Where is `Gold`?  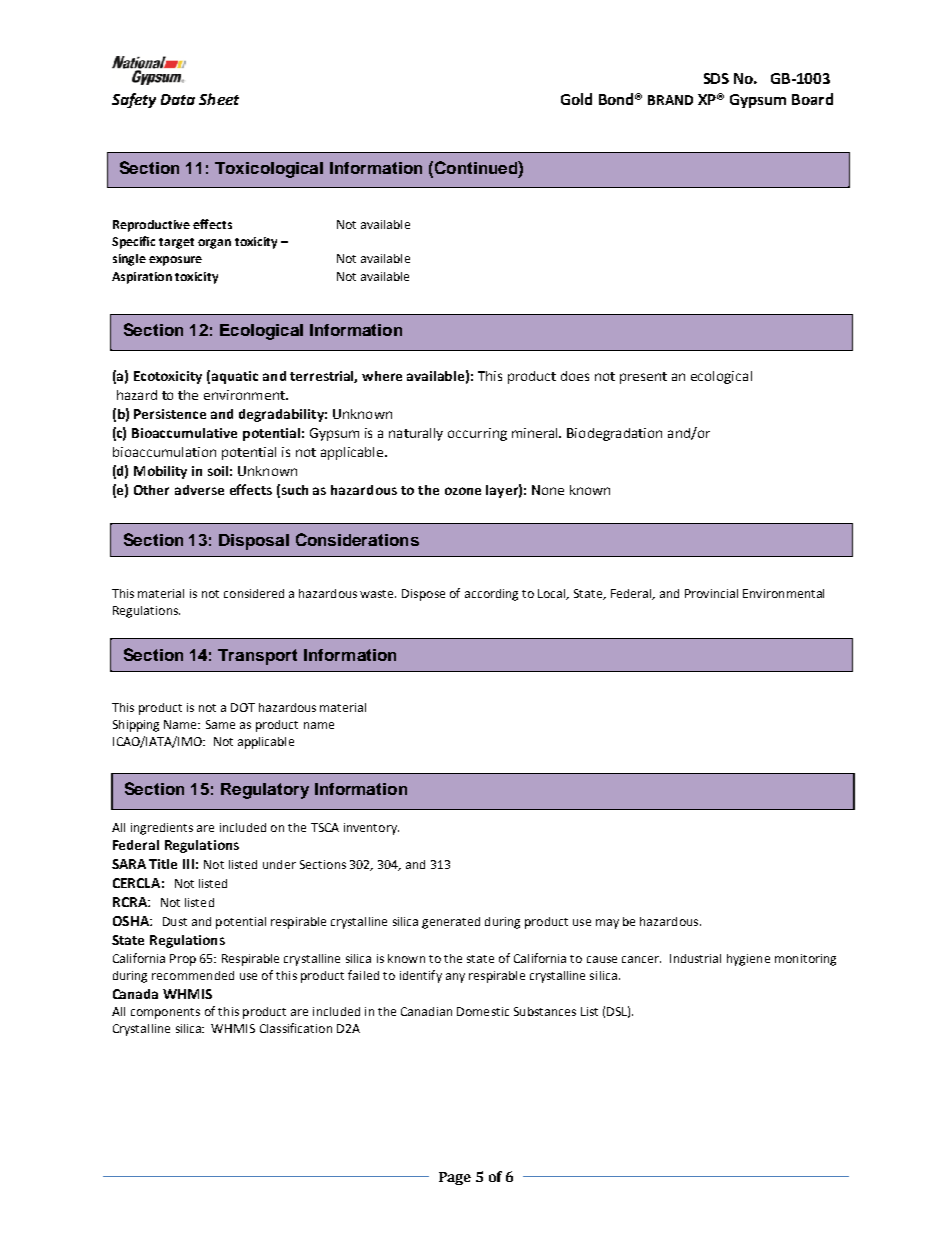 Gold is located at coordinates (576, 99).
